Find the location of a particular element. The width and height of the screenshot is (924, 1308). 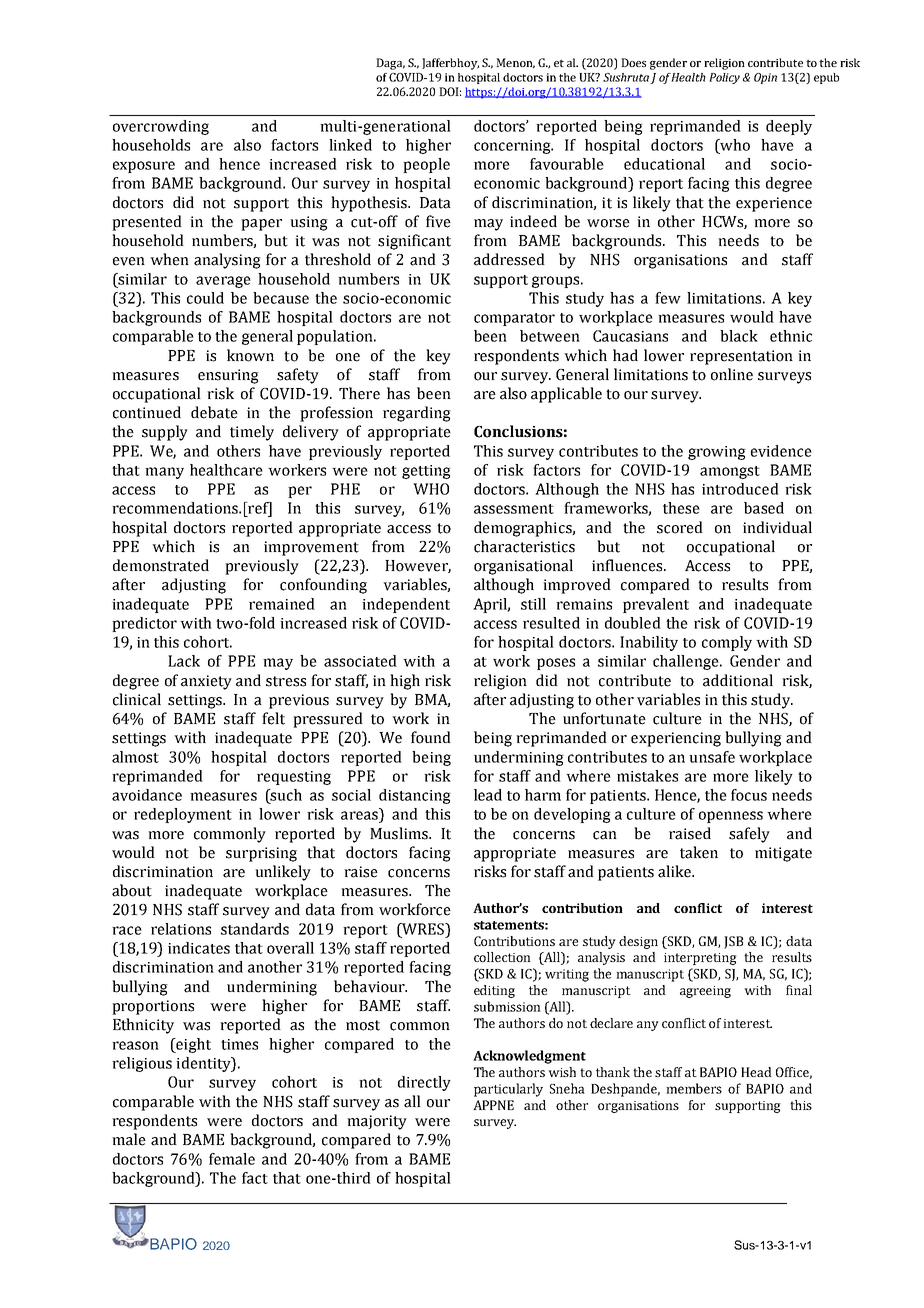

people is located at coordinates (426, 165).
